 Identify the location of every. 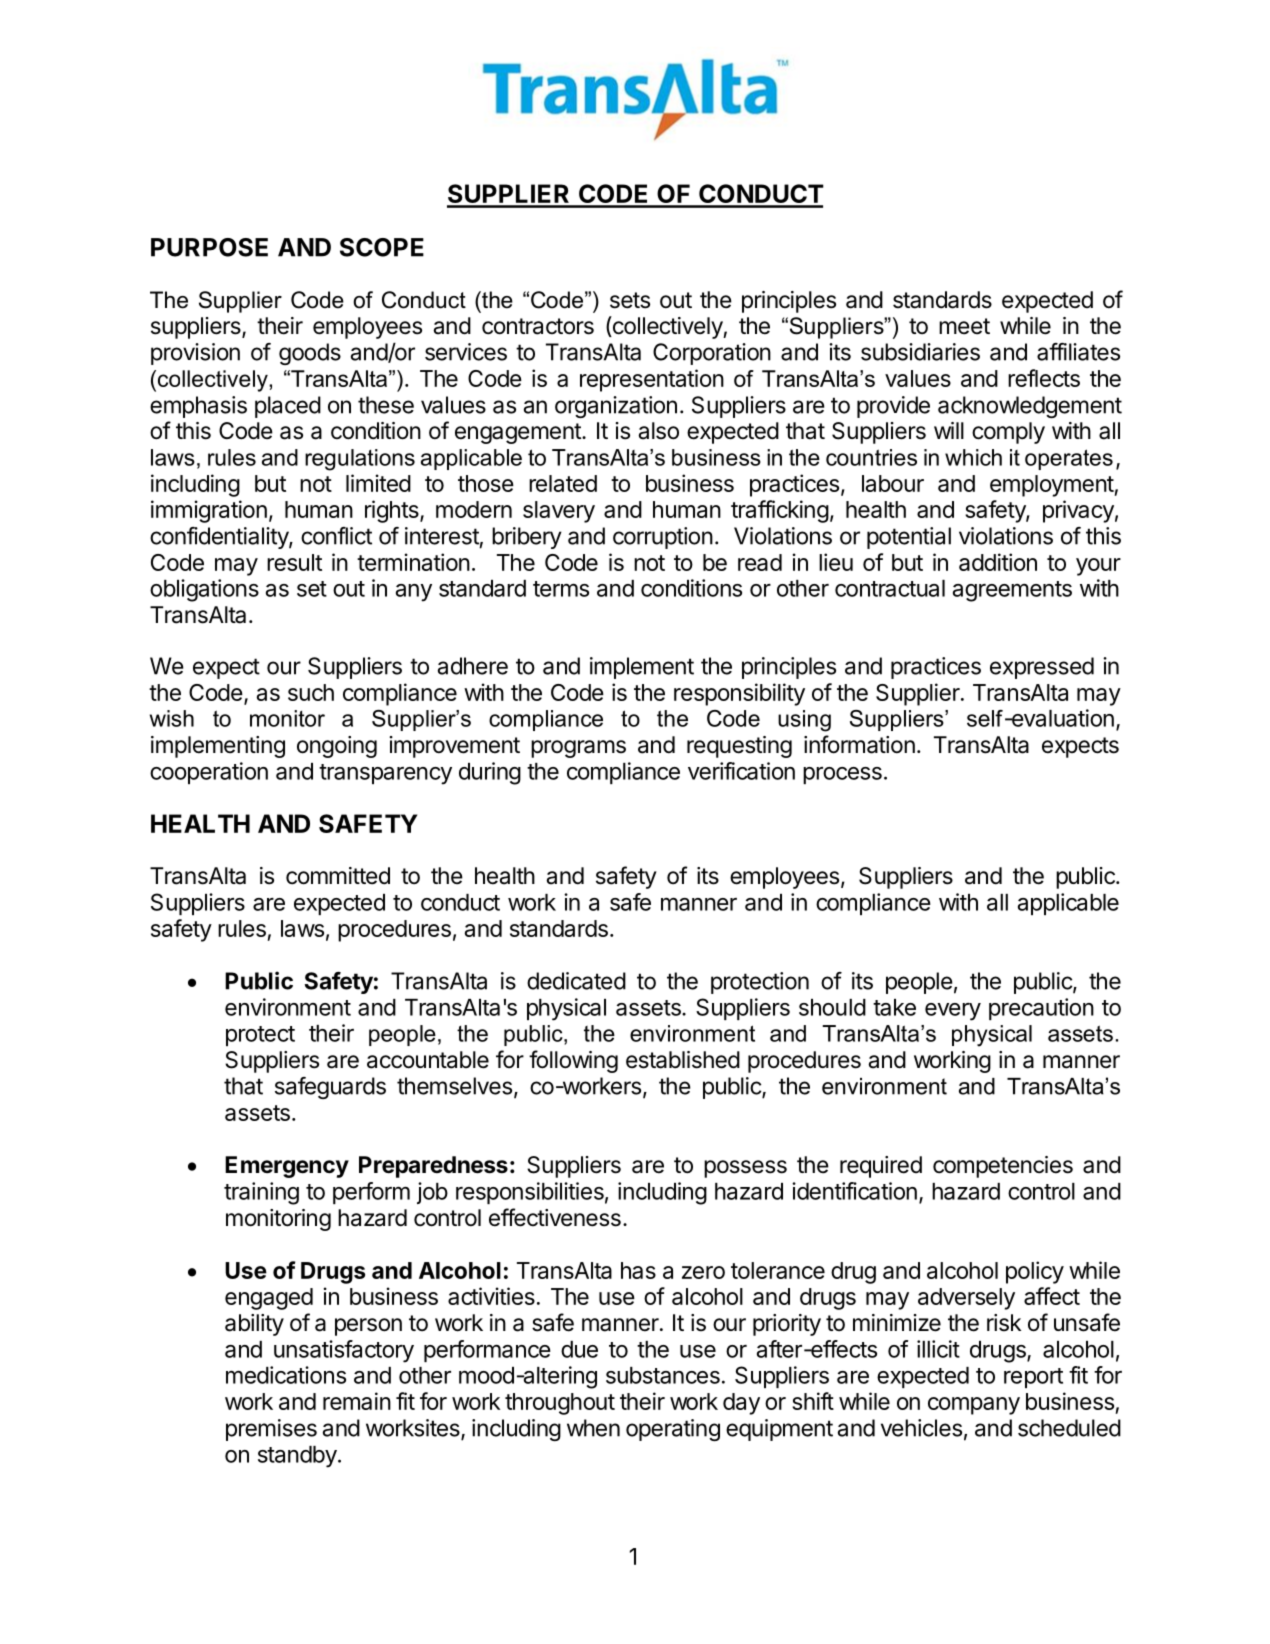
(953, 1012).
